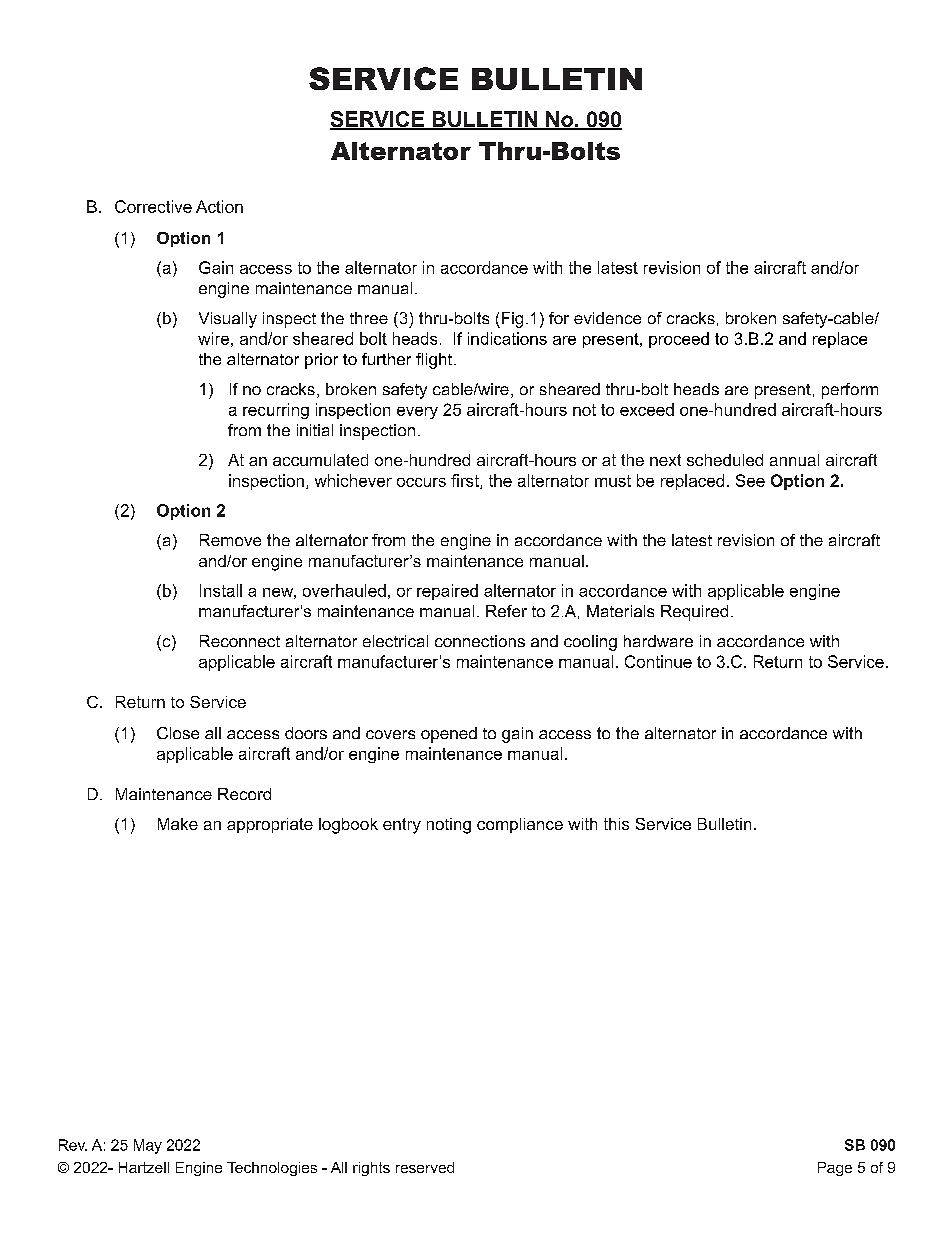 The image size is (952, 1233). Describe the element at coordinates (520, 825) in the page. I see `compliance` at that location.
